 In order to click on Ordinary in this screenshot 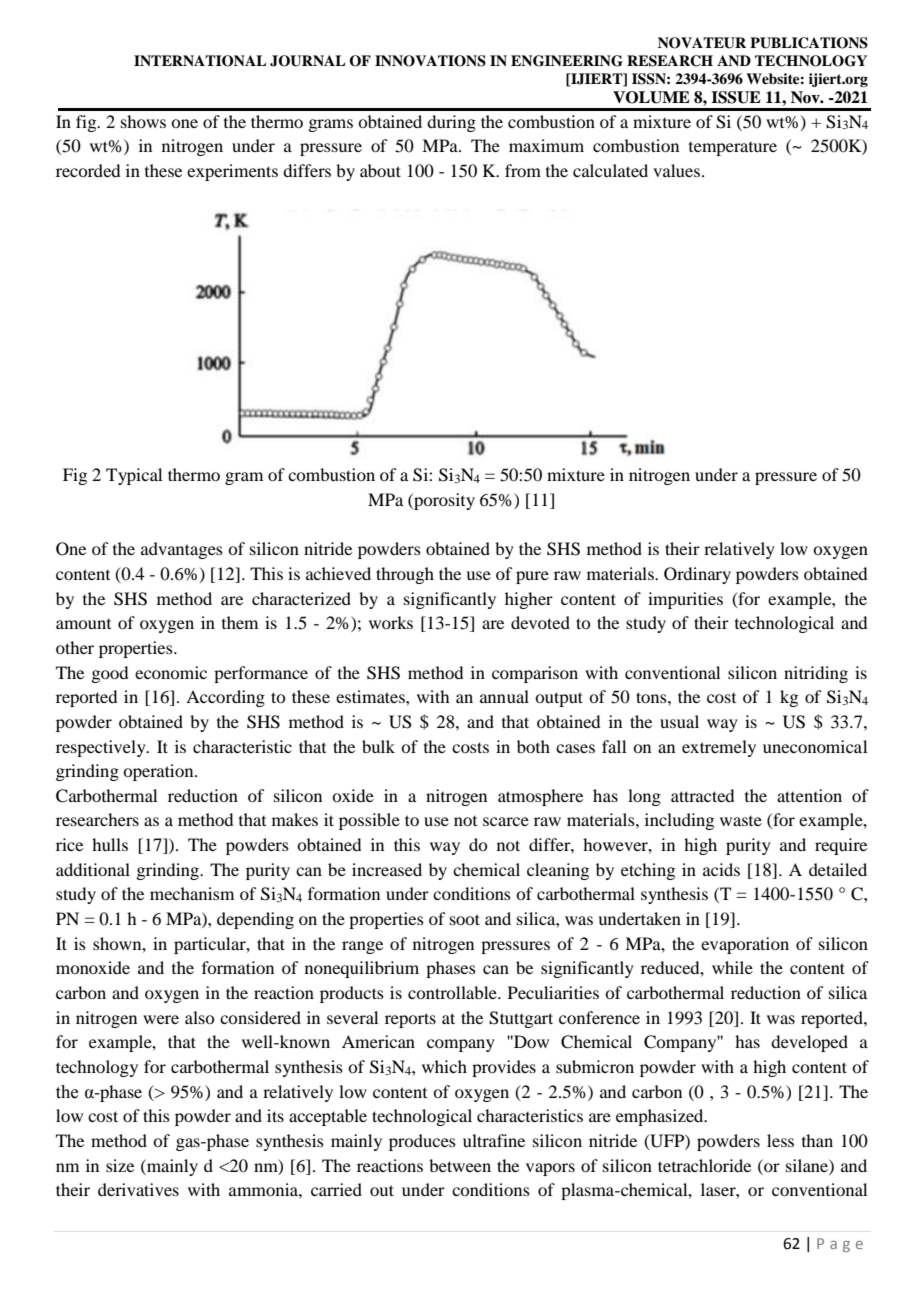, I will do `click(697, 575)`.
